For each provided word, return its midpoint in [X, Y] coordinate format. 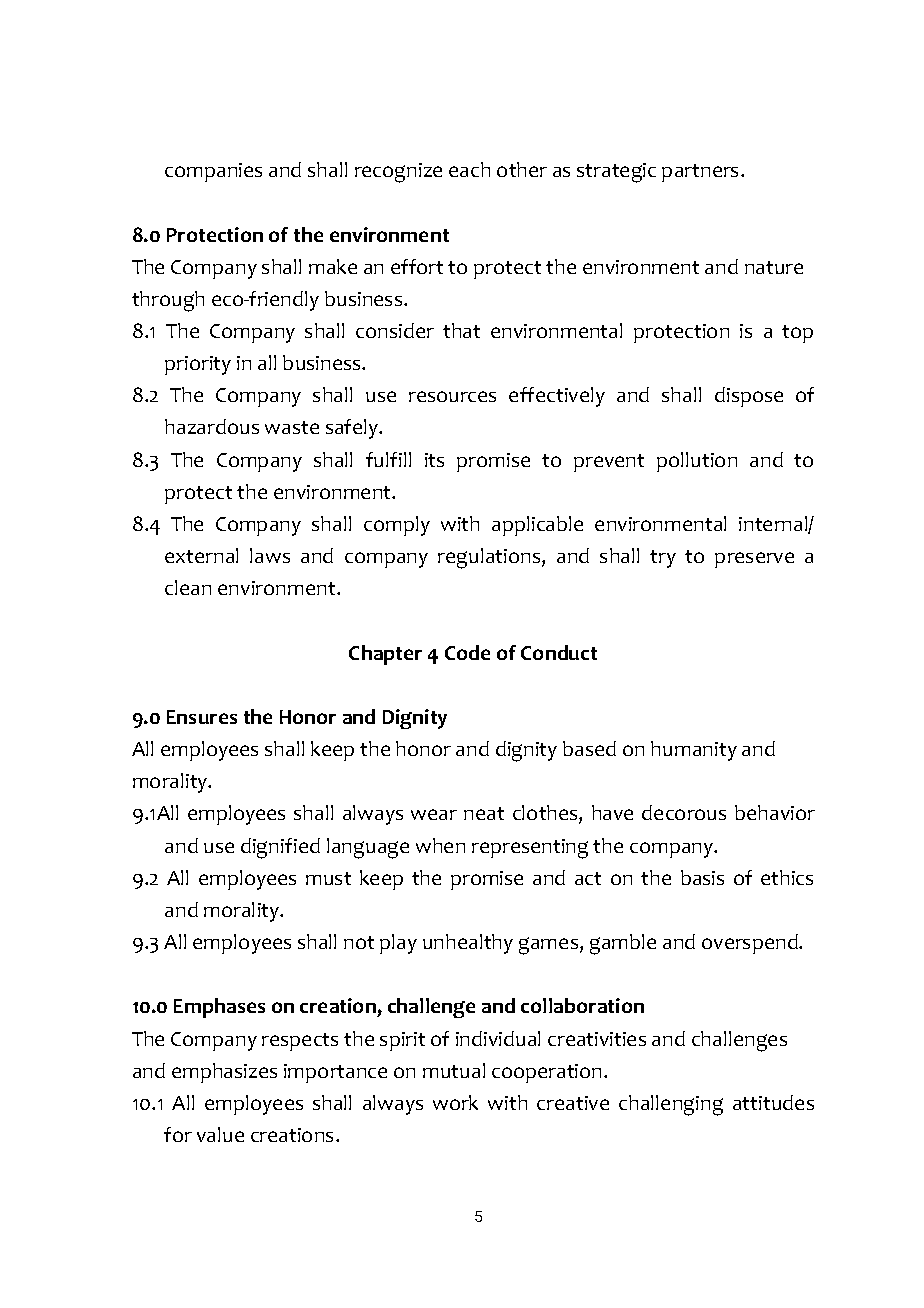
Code [467, 652]
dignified [280, 848]
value [220, 1134]
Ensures [202, 717]
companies [213, 172]
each [469, 169]
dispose [749, 397]
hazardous [212, 426]
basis [702, 877]
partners [700, 173]
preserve [754, 560]
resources [452, 396]
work [455, 1102]
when [440, 845]
